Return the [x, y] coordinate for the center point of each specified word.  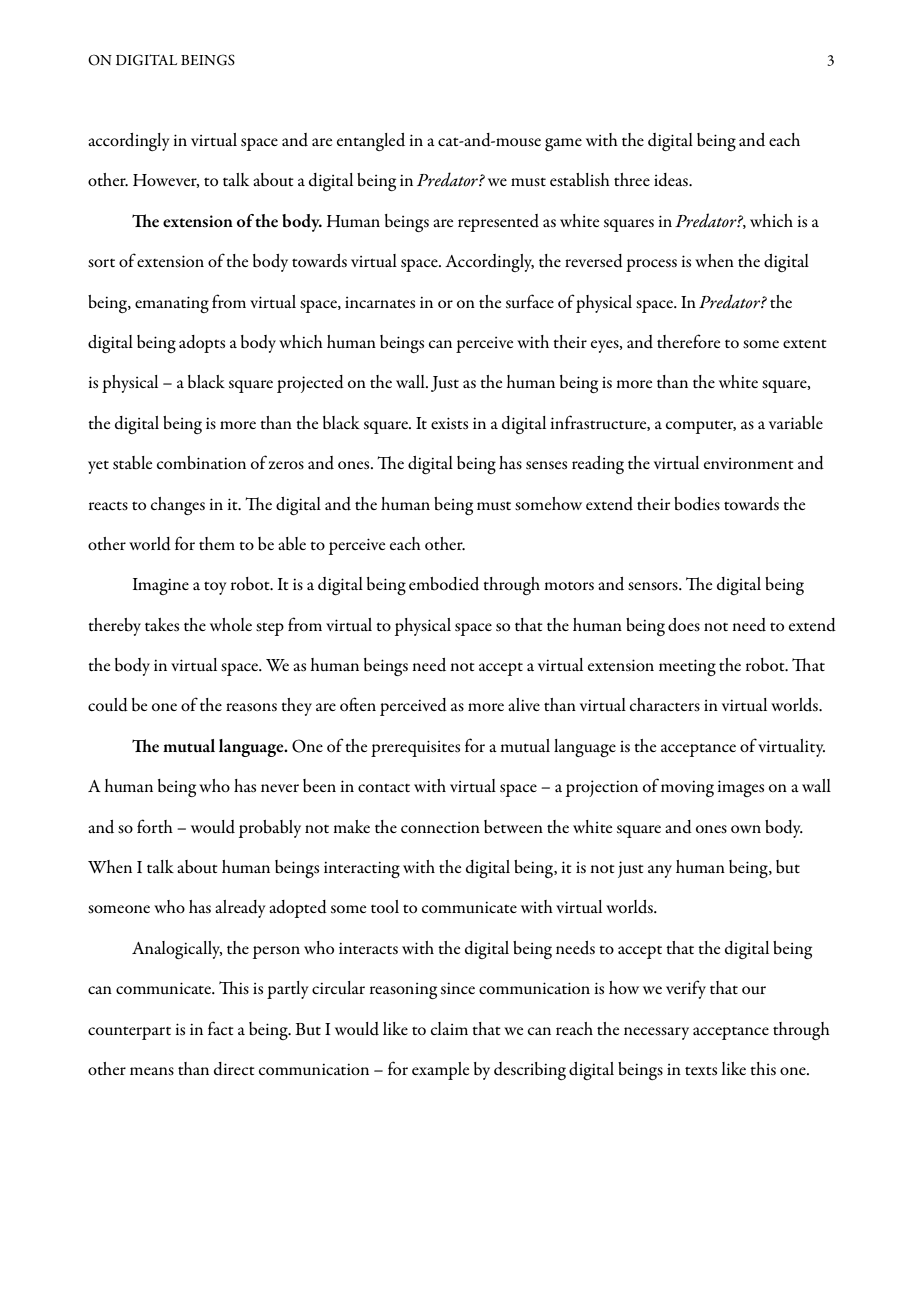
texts [701, 1071]
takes [162, 625]
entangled [371, 142]
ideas [672, 180]
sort [101, 263]
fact [221, 1028]
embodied [444, 584]
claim [449, 1028]
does [684, 625]
